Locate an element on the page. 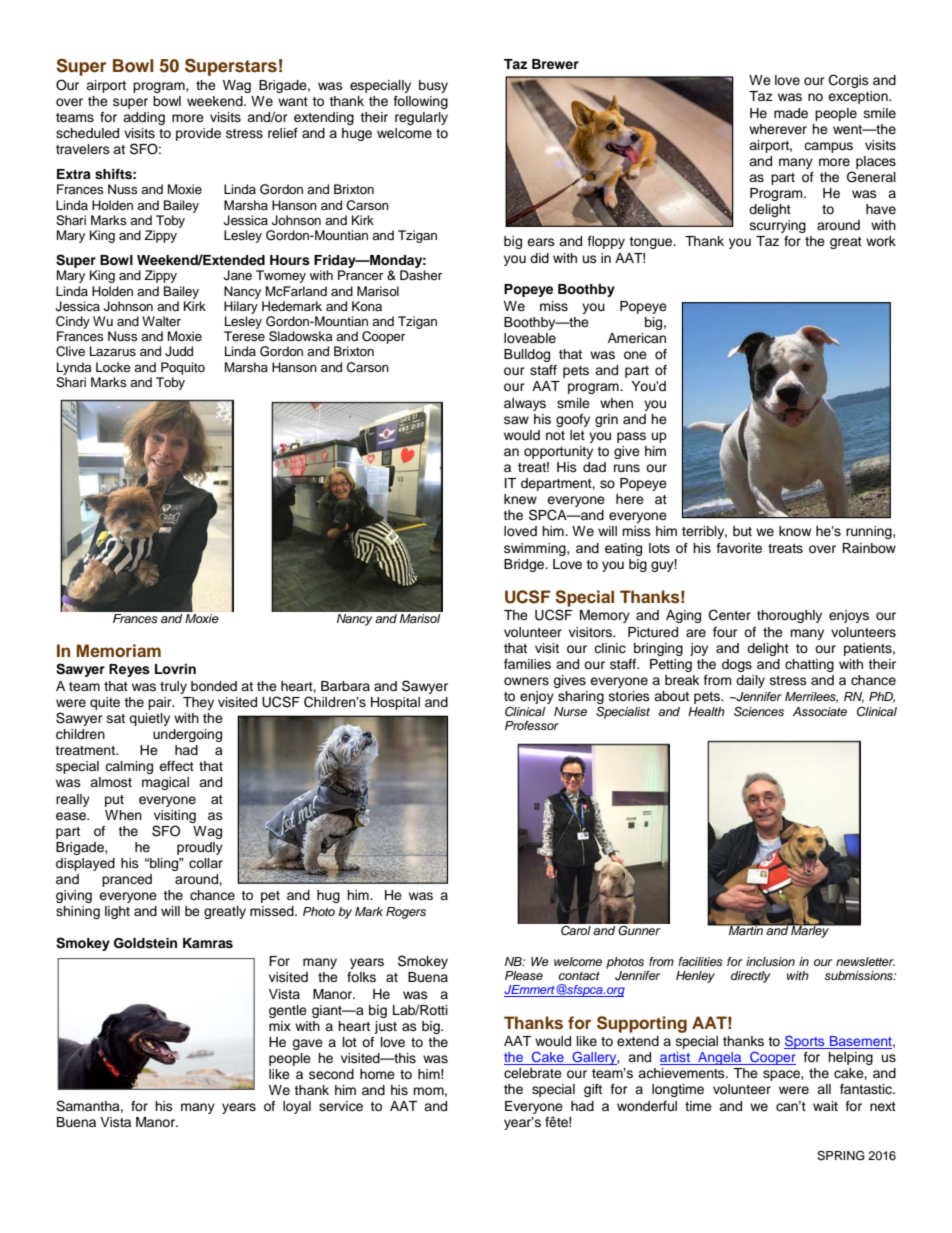 This document has height=1233, width=952. celebrate is located at coordinates (533, 1073).
